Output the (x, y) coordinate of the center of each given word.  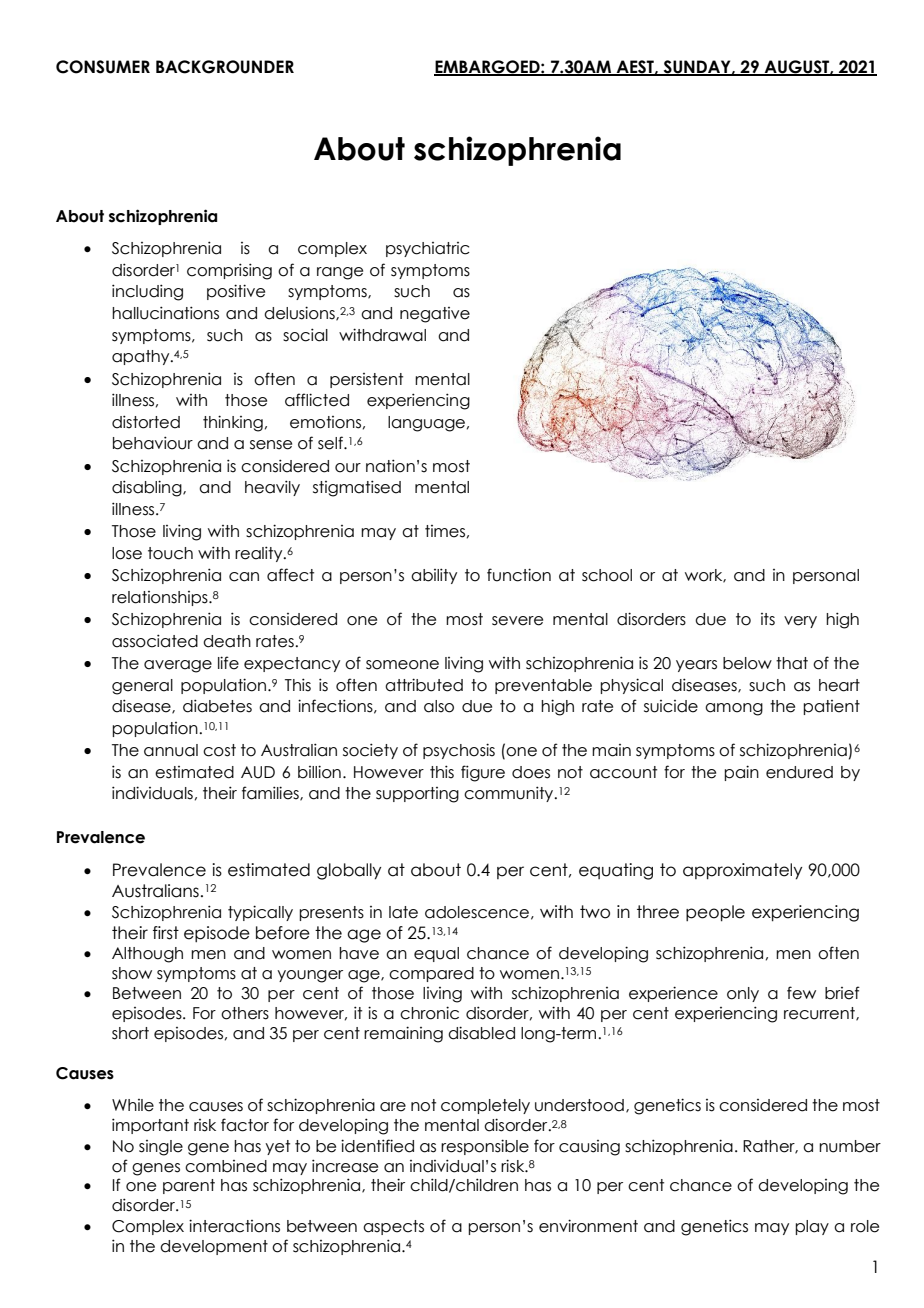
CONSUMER (103, 67)
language (426, 424)
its (768, 619)
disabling (148, 488)
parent (189, 1186)
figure (483, 773)
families (271, 793)
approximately (742, 871)
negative (435, 315)
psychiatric (428, 249)
